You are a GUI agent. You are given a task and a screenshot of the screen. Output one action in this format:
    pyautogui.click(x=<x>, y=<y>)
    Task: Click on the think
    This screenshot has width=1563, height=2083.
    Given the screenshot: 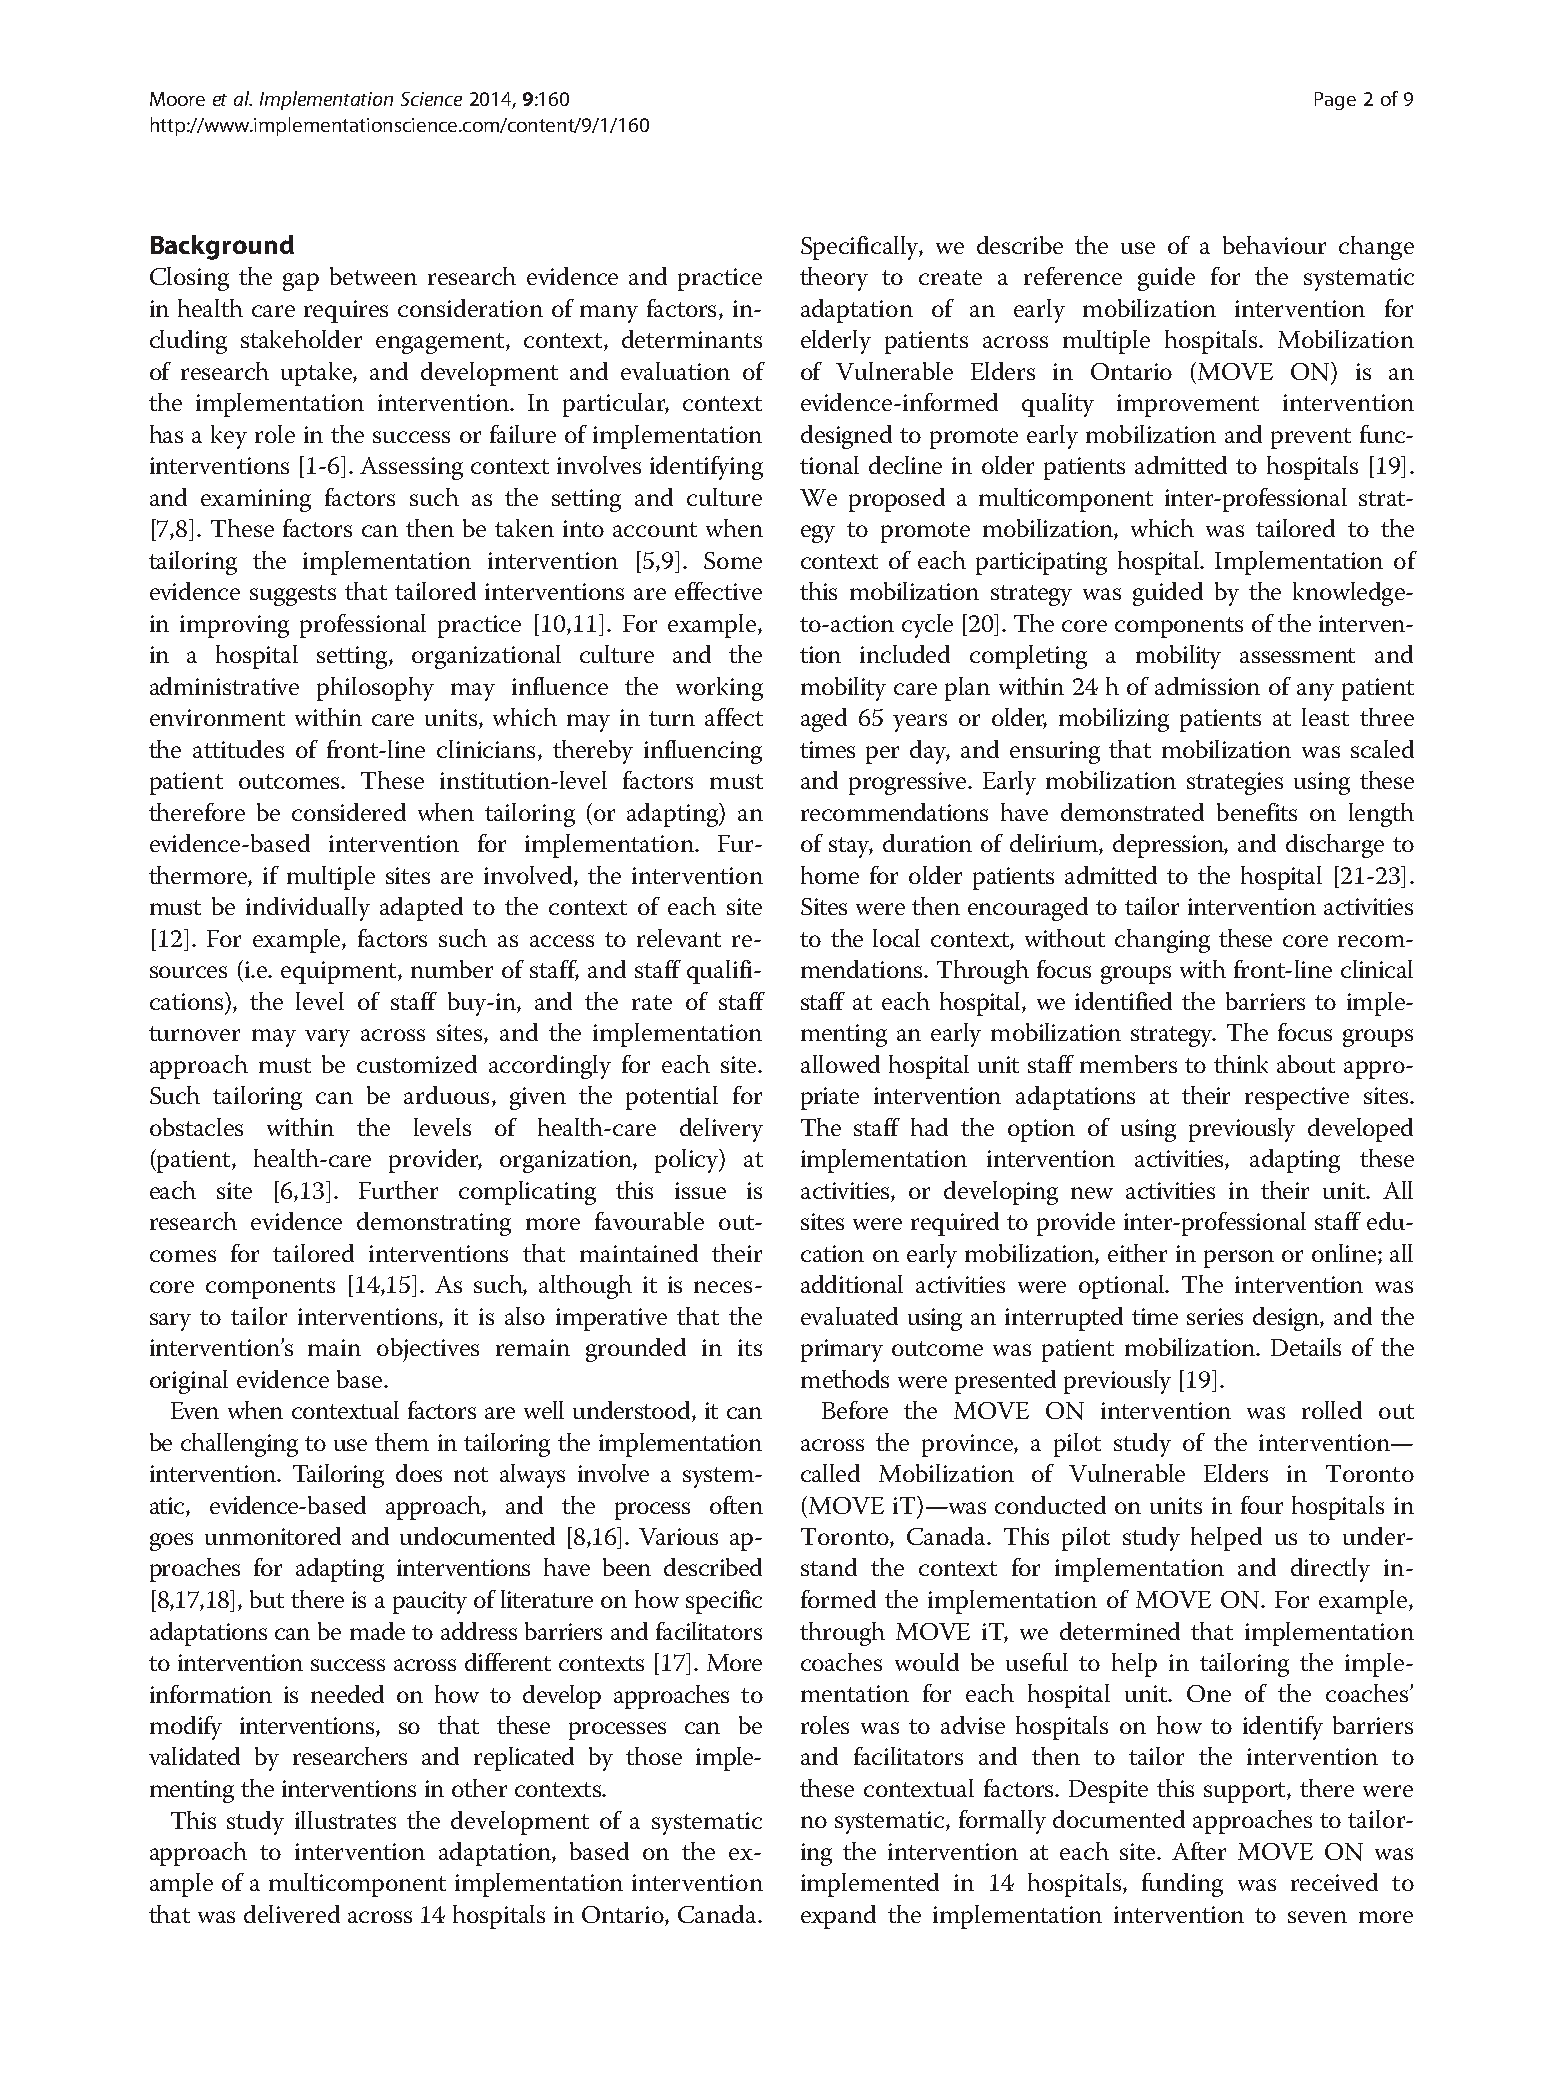 What is the action you would take?
    pyautogui.click(x=1241, y=1064)
